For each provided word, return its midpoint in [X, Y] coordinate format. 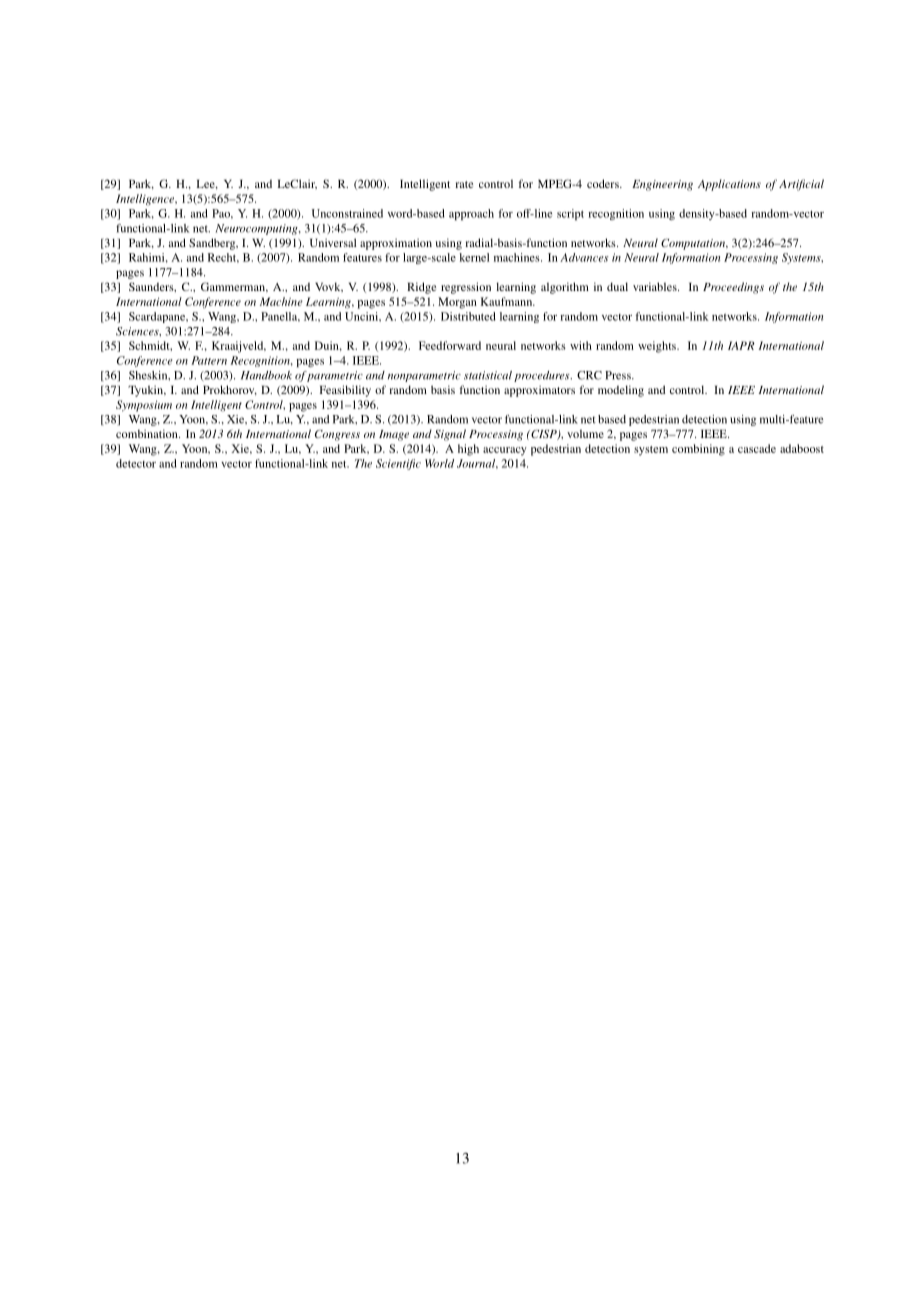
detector [136, 463]
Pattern [209, 360]
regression [466, 288]
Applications [729, 185]
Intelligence [146, 200]
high [468, 450]
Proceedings [733, 288]
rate [464, 184]
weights [658, 347]
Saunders [152, 287]
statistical [488, 375]
